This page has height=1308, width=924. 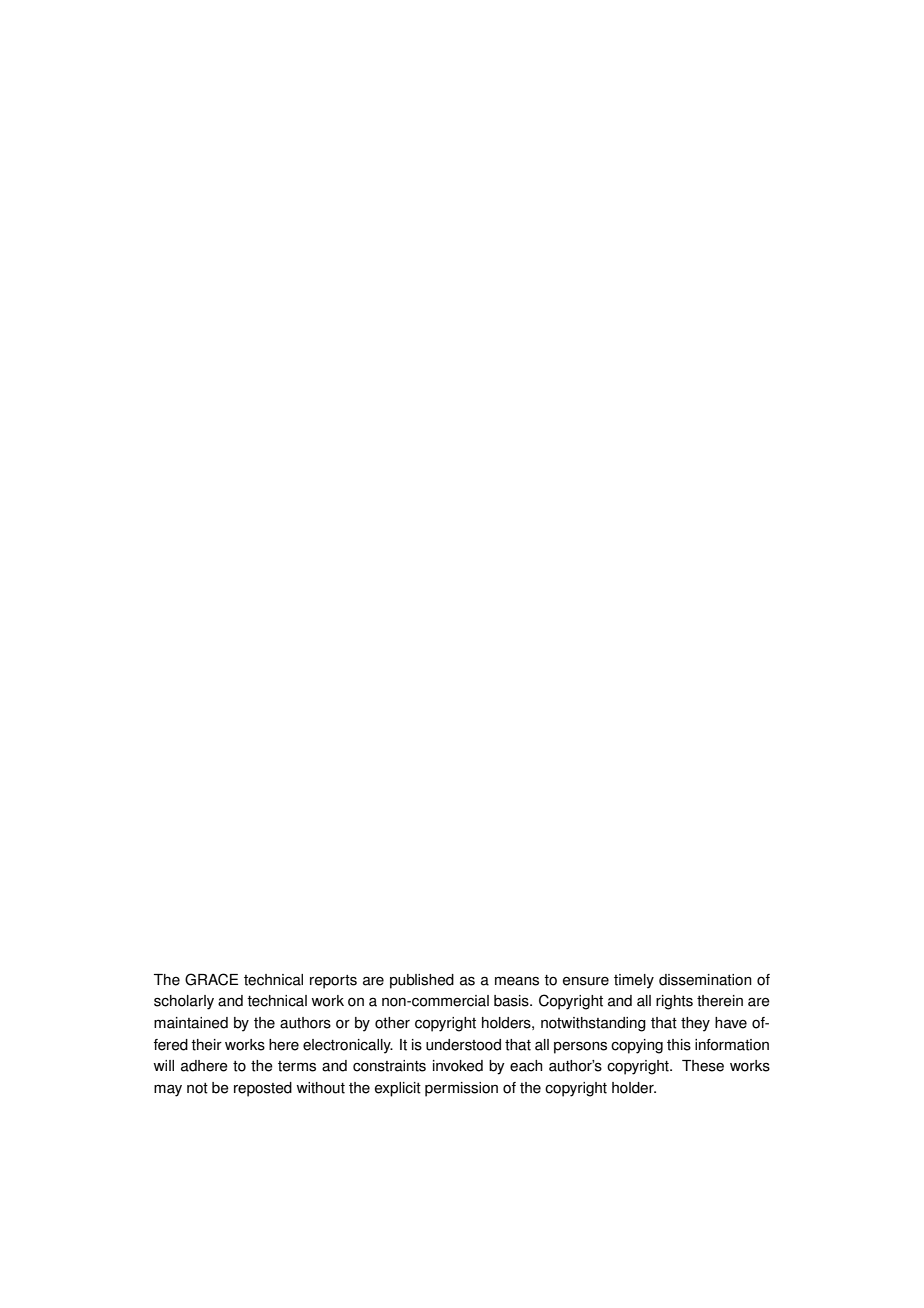 What do you see at coordinates (263, 1089) in the page?
I see `reposted` at bounding box center [263, 1089].
